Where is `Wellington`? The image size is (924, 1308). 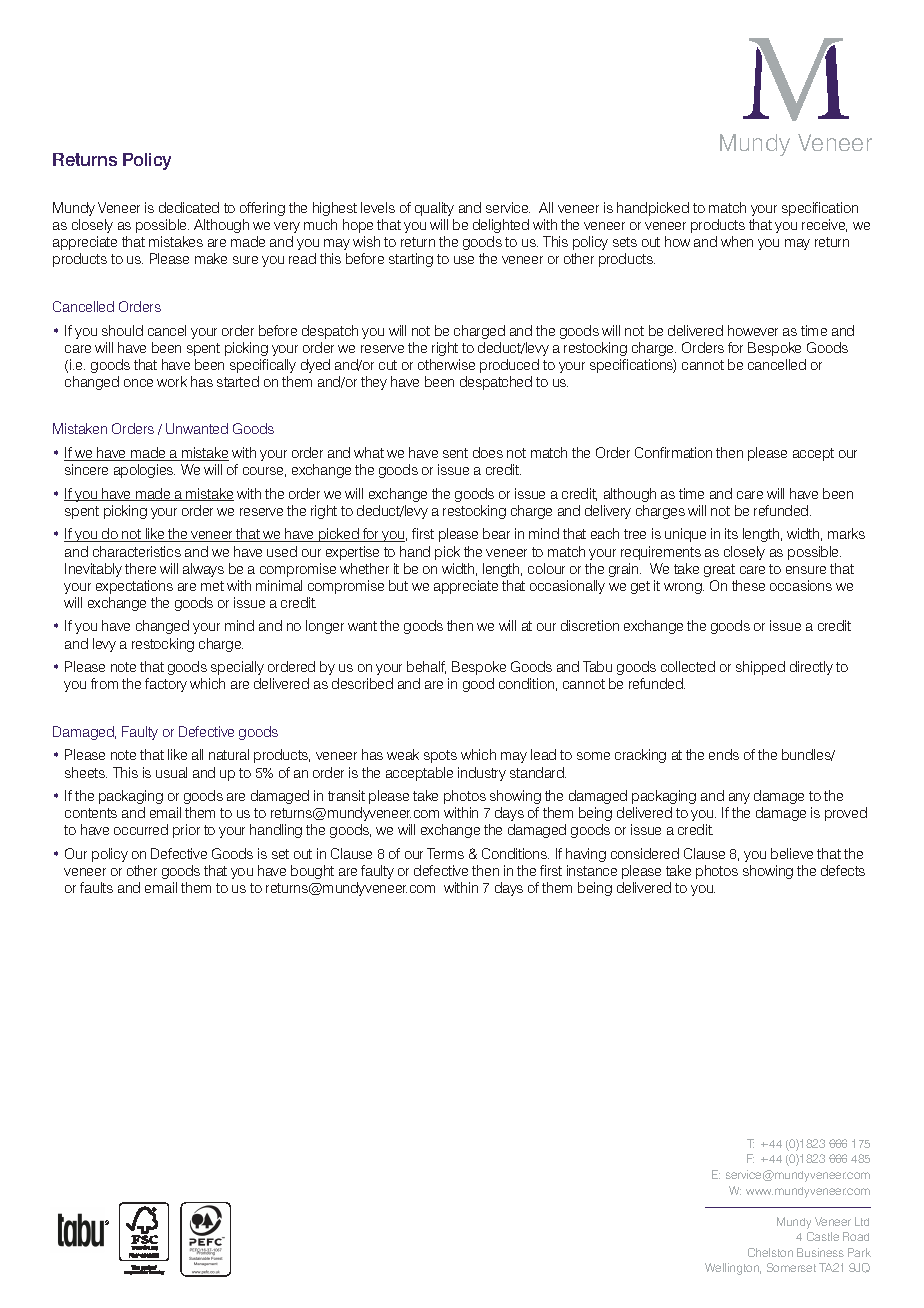 Wellington is located at coordinates (733, 1269).
